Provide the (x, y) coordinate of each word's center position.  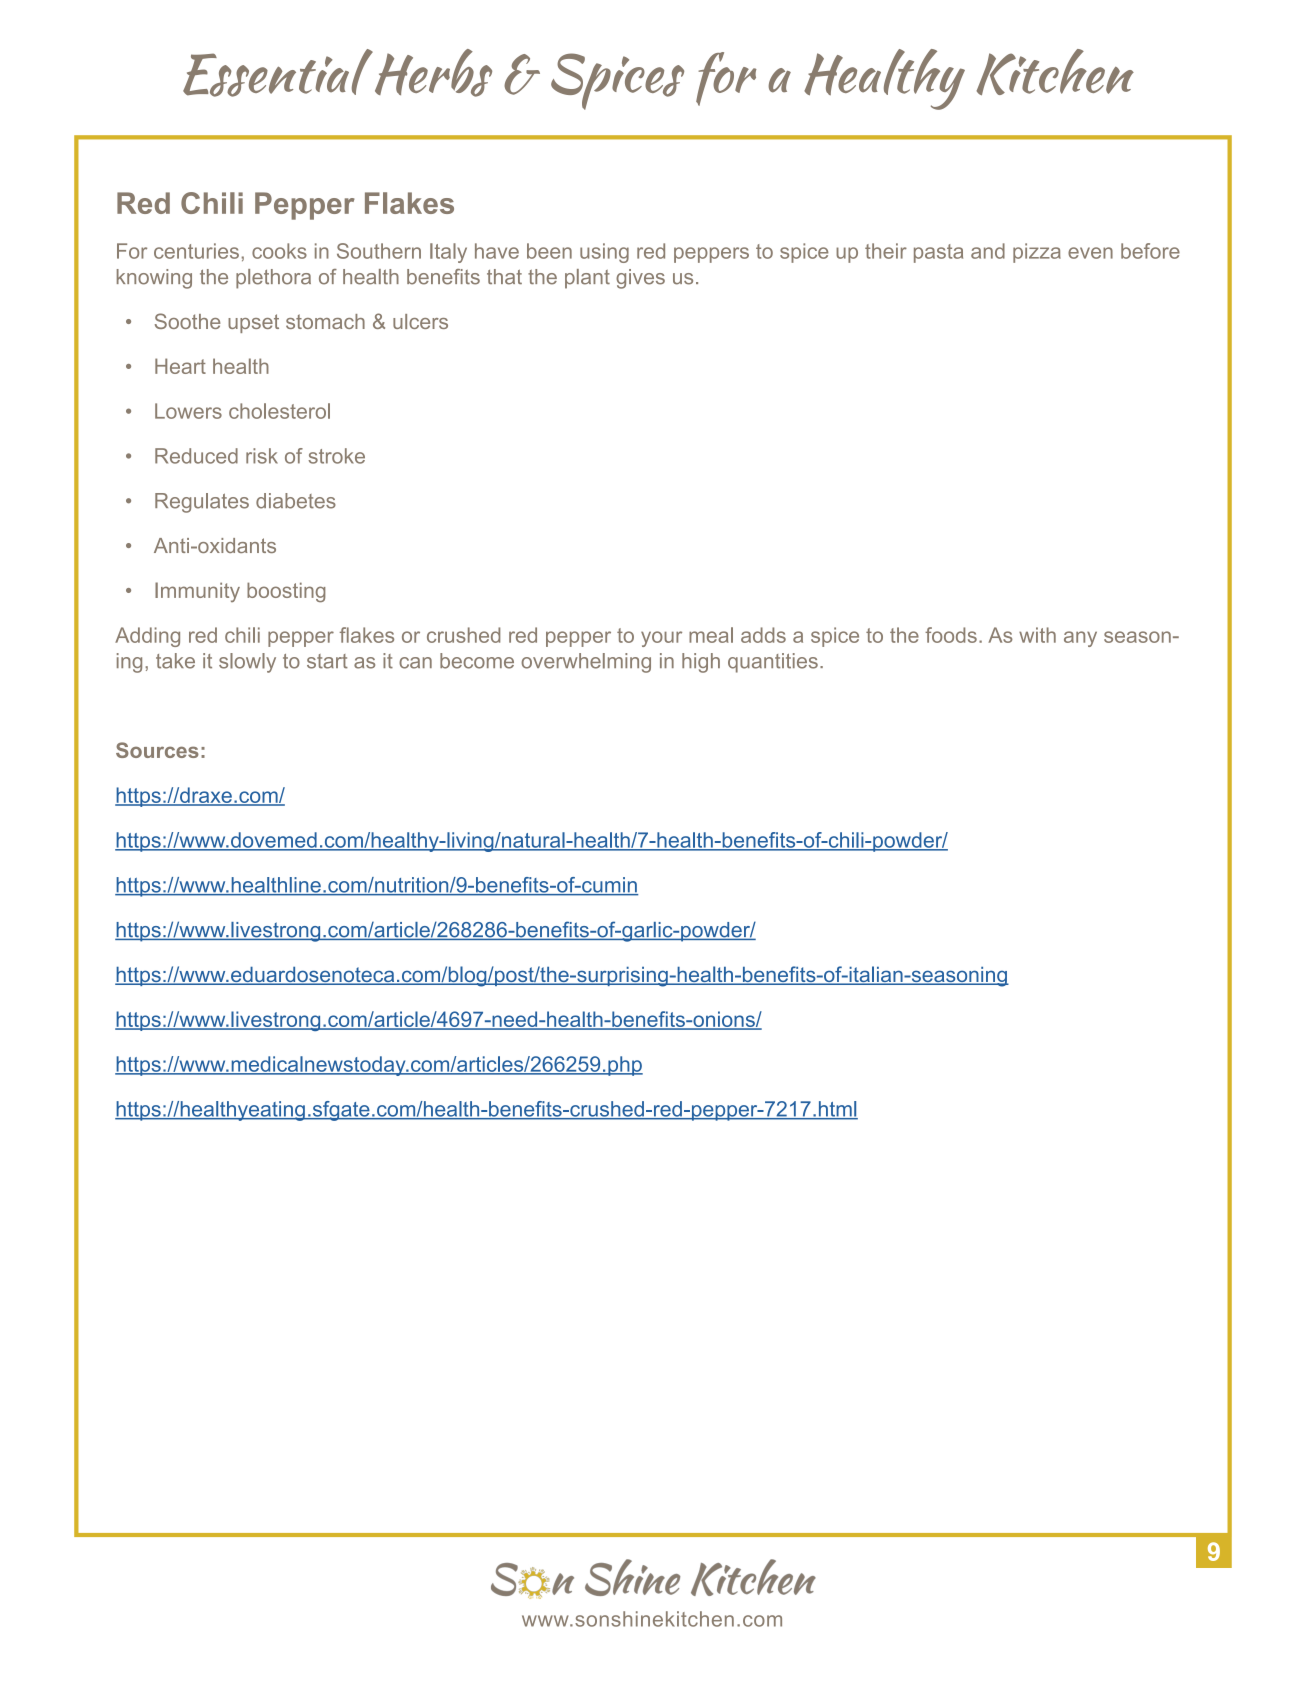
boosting (286, 592)
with (1037, 635)
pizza (1037, 253)
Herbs (432, 73)
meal (711, 635)
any (1080, 639)
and (988, 251)
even (1090, 253)
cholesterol (279, 411)
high (701, 663)
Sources (157, 750)
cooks (279, 251)
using (604, 253)
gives (640, 279)
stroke (336, 456)
